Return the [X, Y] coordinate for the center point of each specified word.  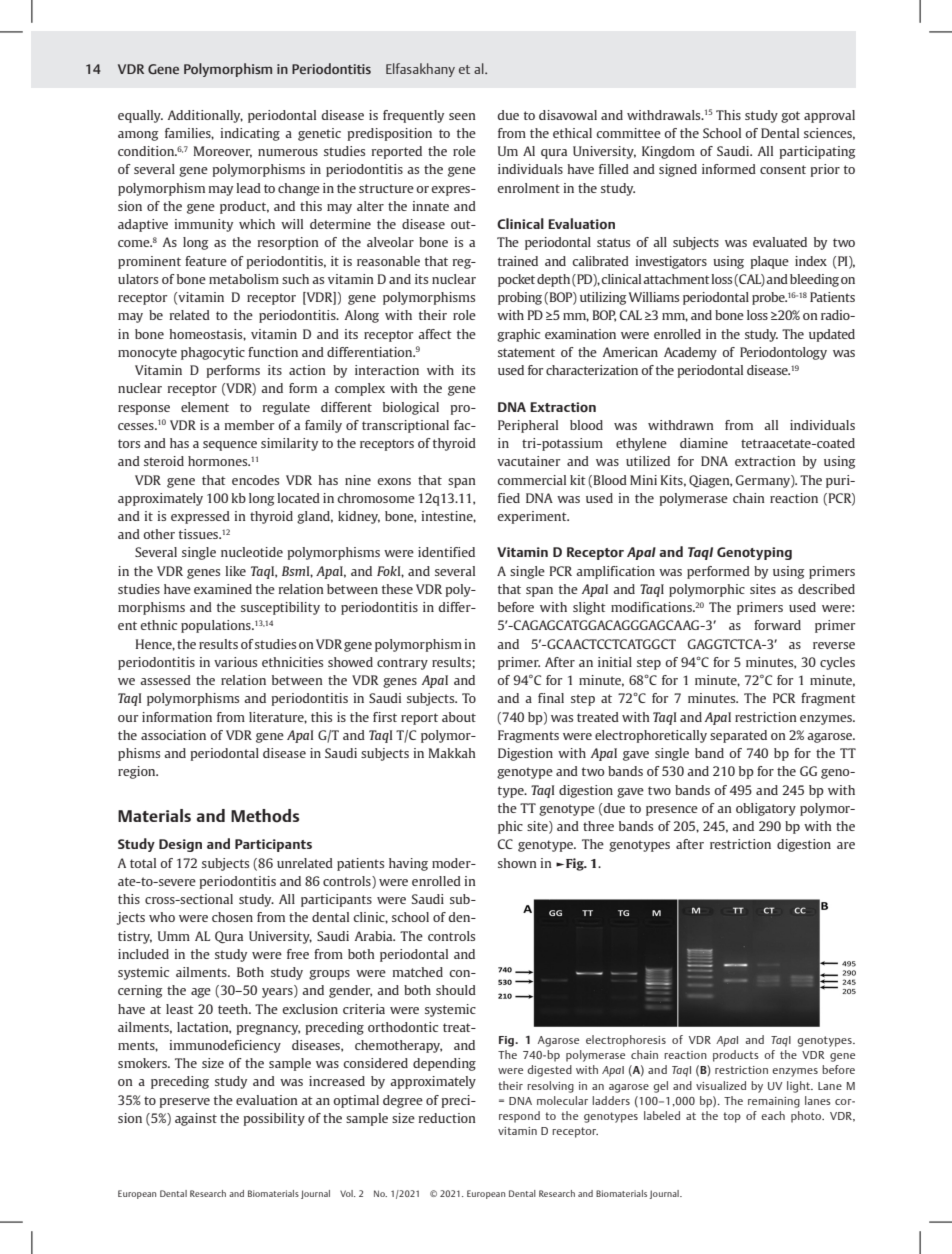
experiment [533, 517]
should [456, 990]
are [846, 845]
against [196, 1119]
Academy [690, 353]
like [235, 571]
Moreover [223, 152]
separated [738, 736]
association [173, 735]
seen [462, 116]
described [826, 589]
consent [783, 169]
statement [526, 352]
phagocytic [213, 353]
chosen [232, 917]
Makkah [452, 753]
